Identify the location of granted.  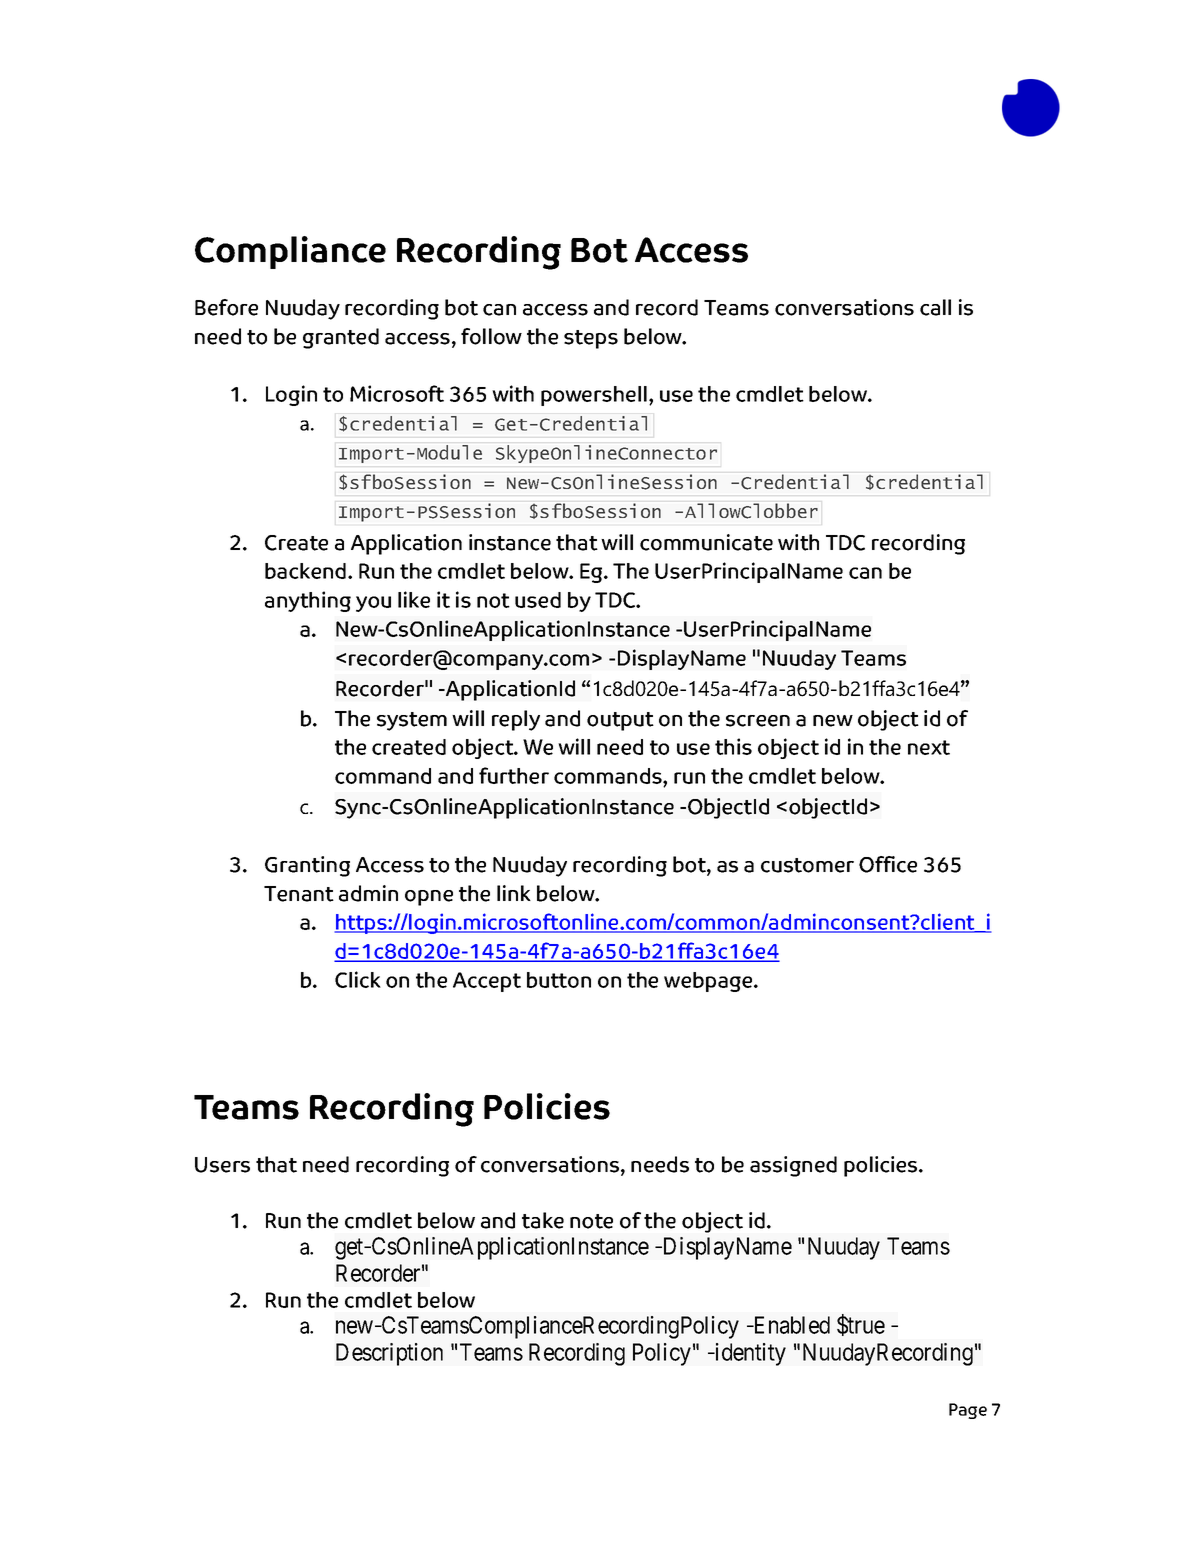
(341, 338).
